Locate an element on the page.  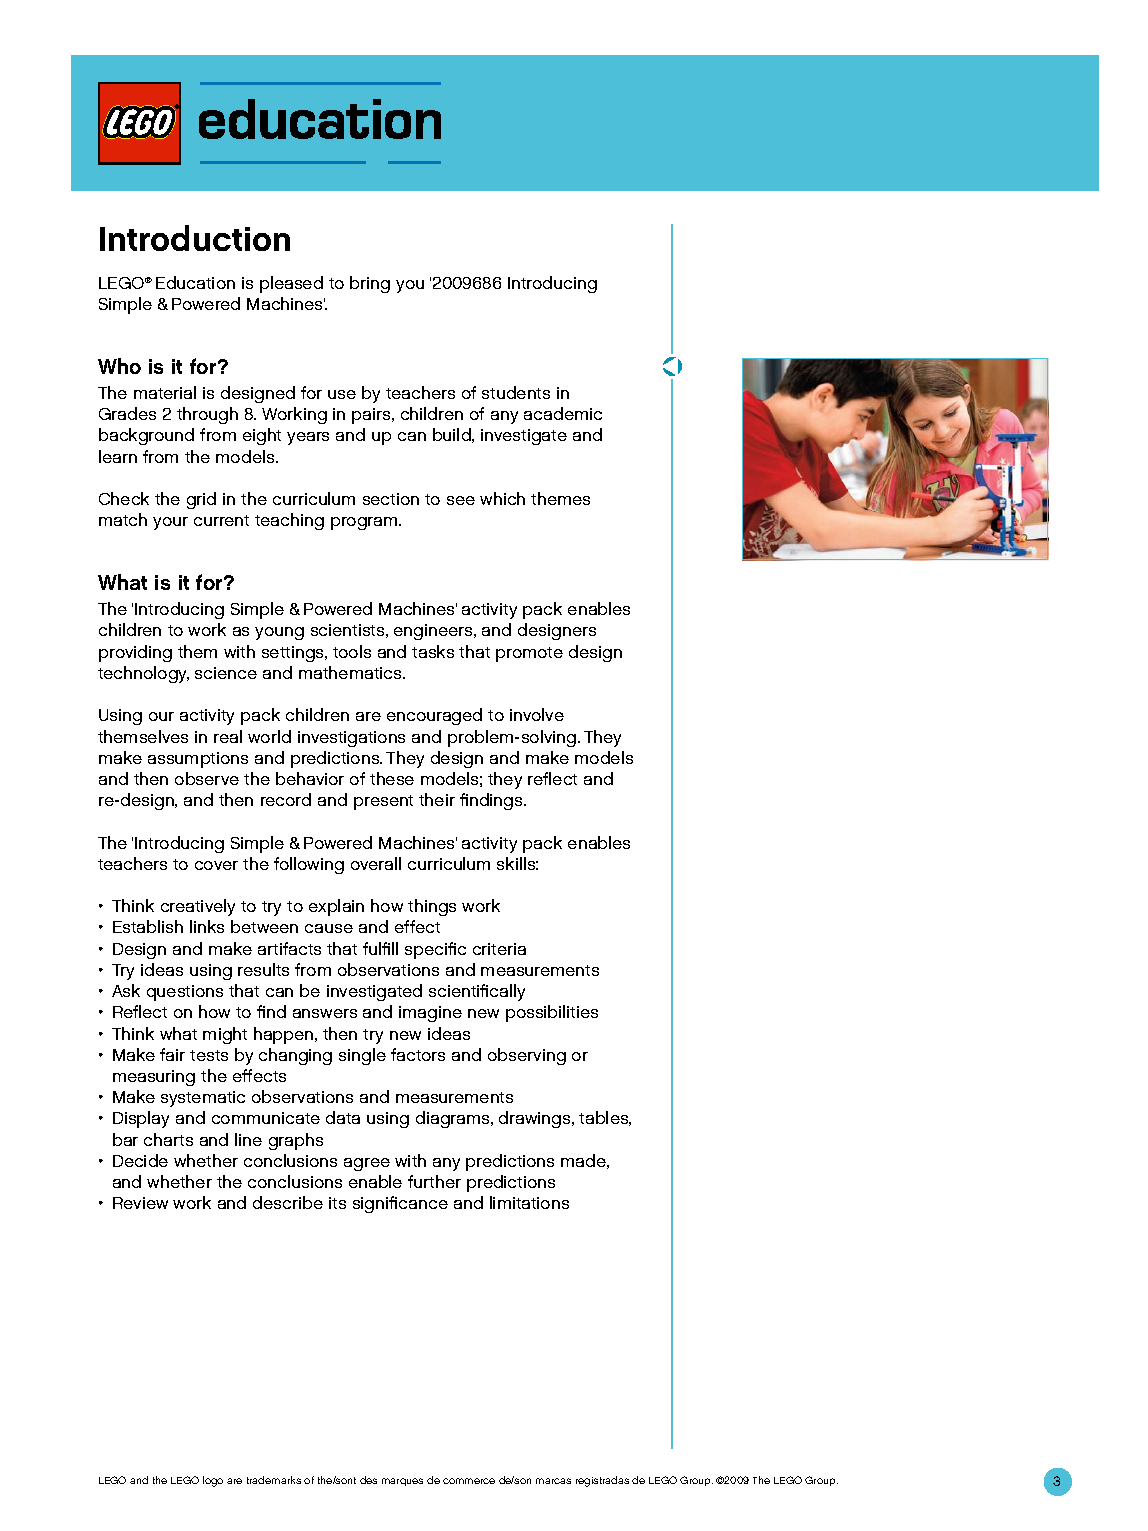
logo is located at coordinates (213, 1481).
